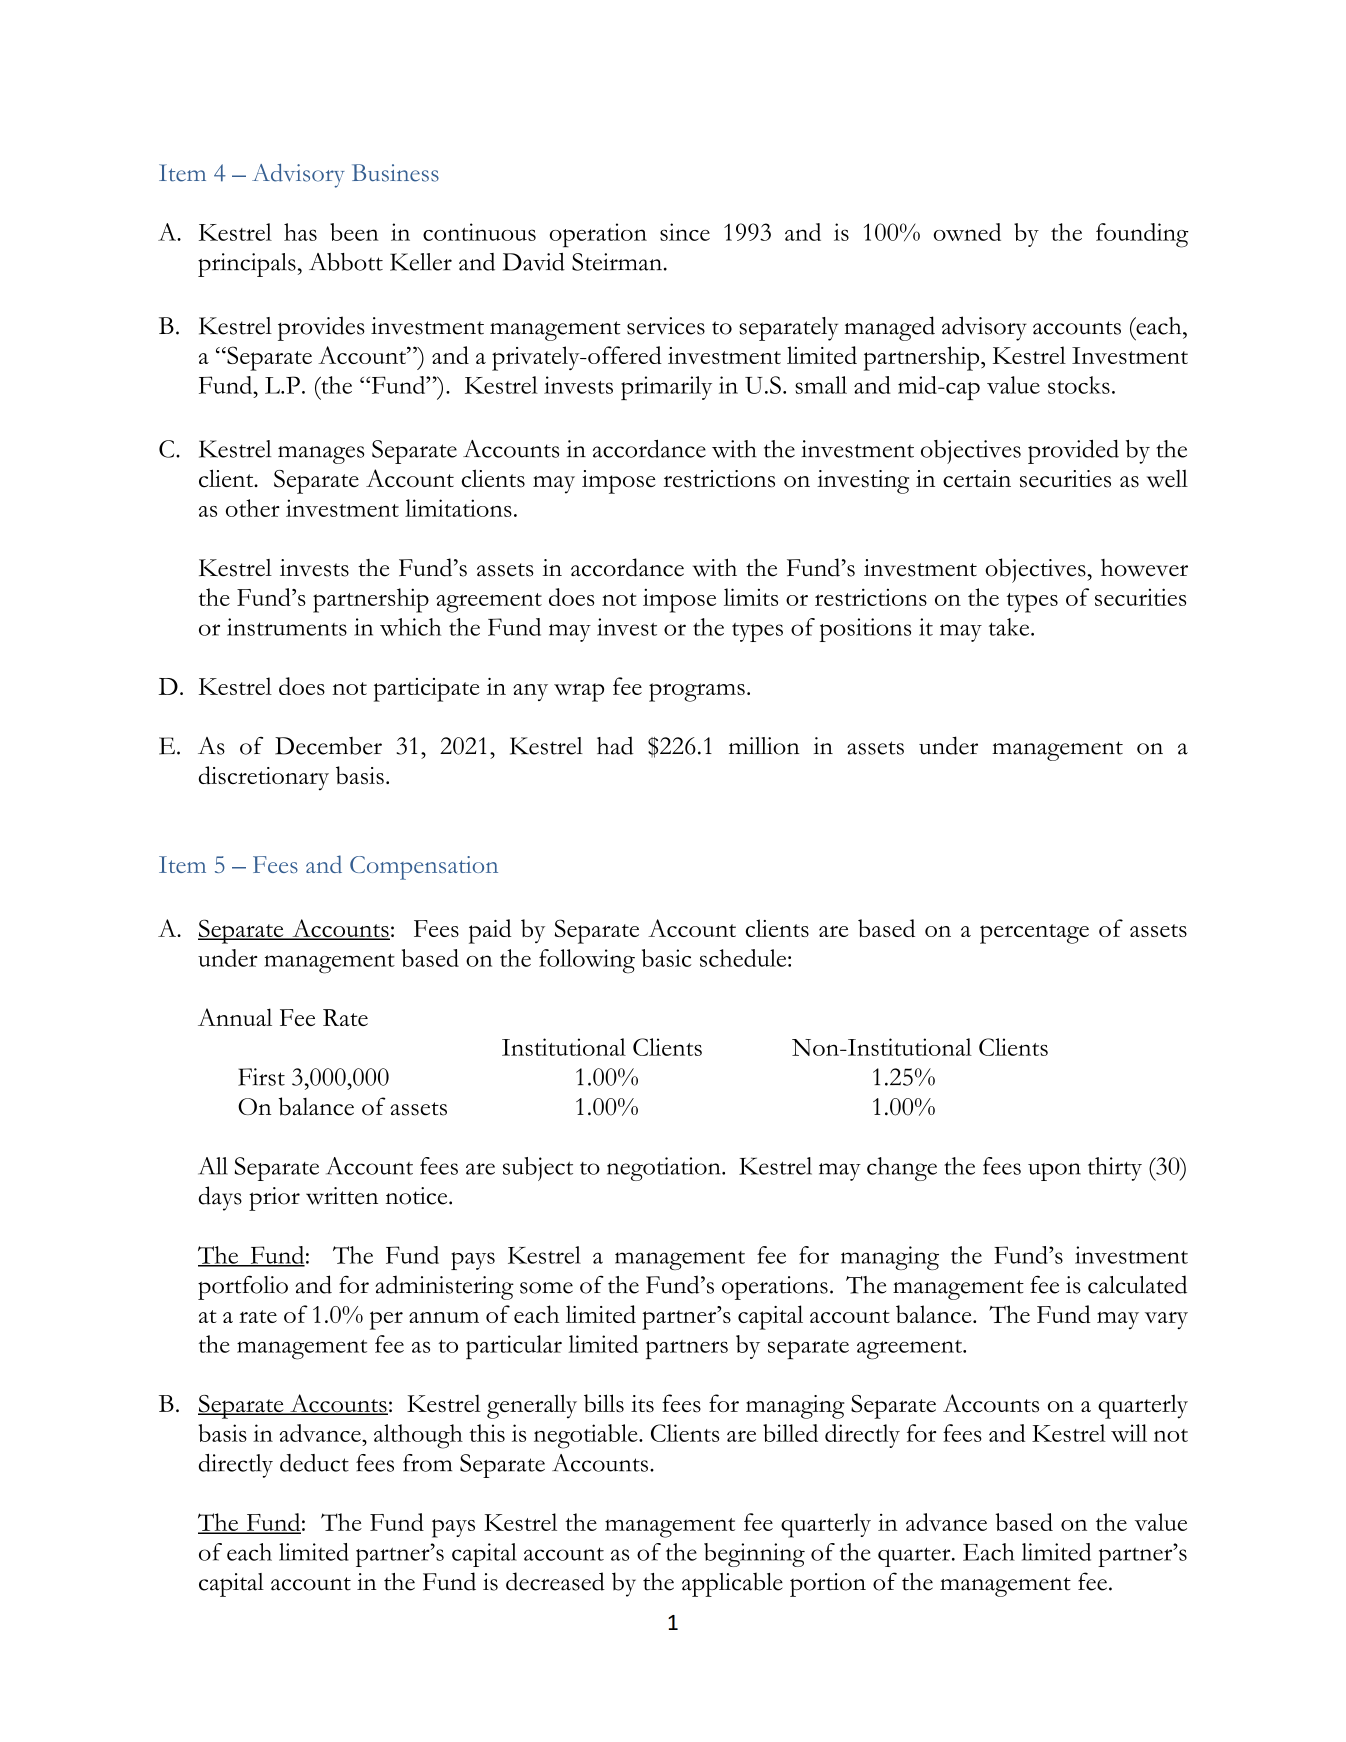 The height and width of the screenshot is (1742, 1346). Describe the element at coordinates (697, 692) in the screenshot. I see `programs` at that location.
